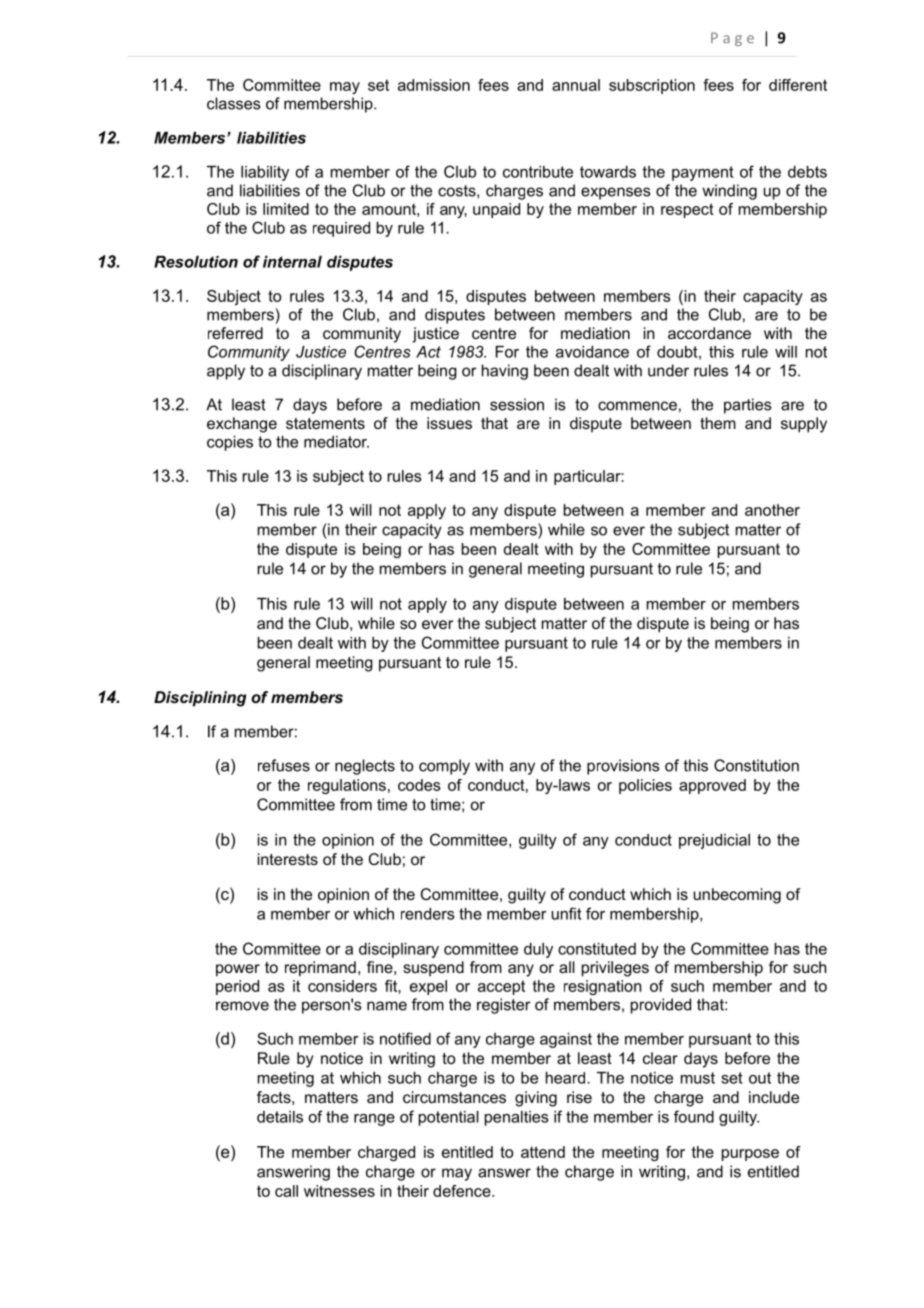 This screenshot has height=1308, width=924. What do you see at coordinates (286, 1191) in the screenshot?
I see `call` at bounding box center [286, 1191].
